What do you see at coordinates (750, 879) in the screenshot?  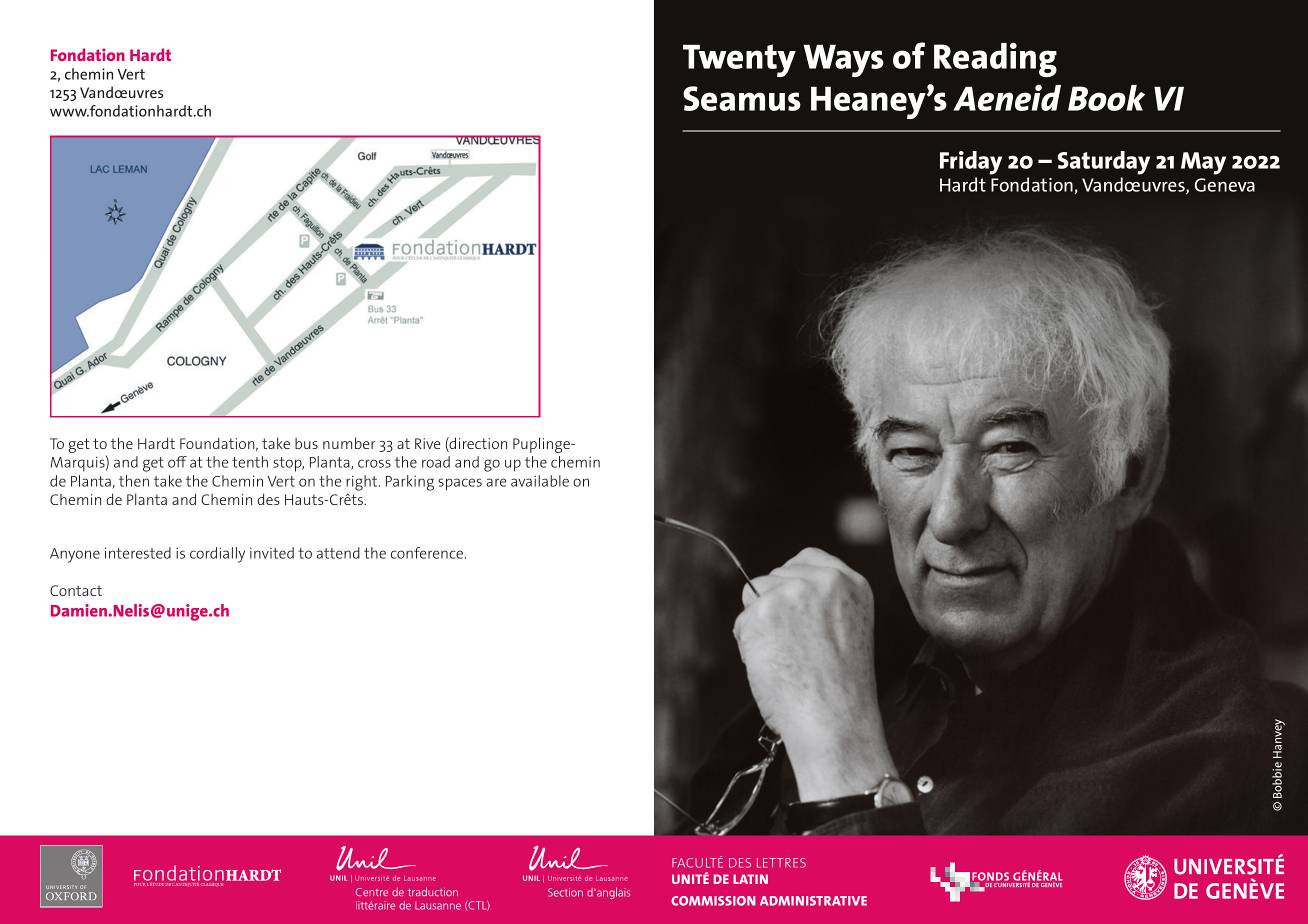 I see `LATIN` at bounding box center [750, 879].
